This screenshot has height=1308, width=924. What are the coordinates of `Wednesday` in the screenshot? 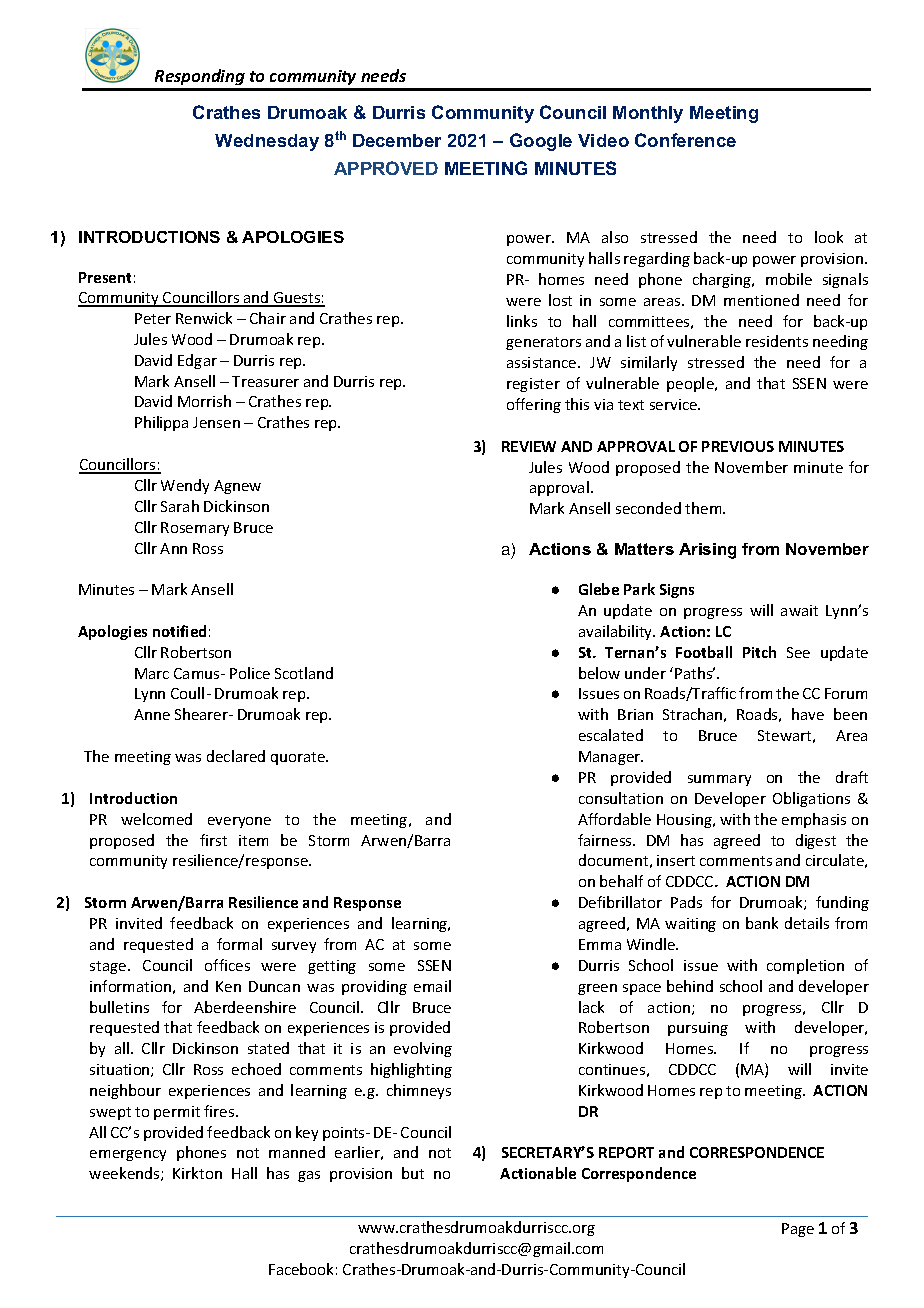 It's located at (267, 142).
